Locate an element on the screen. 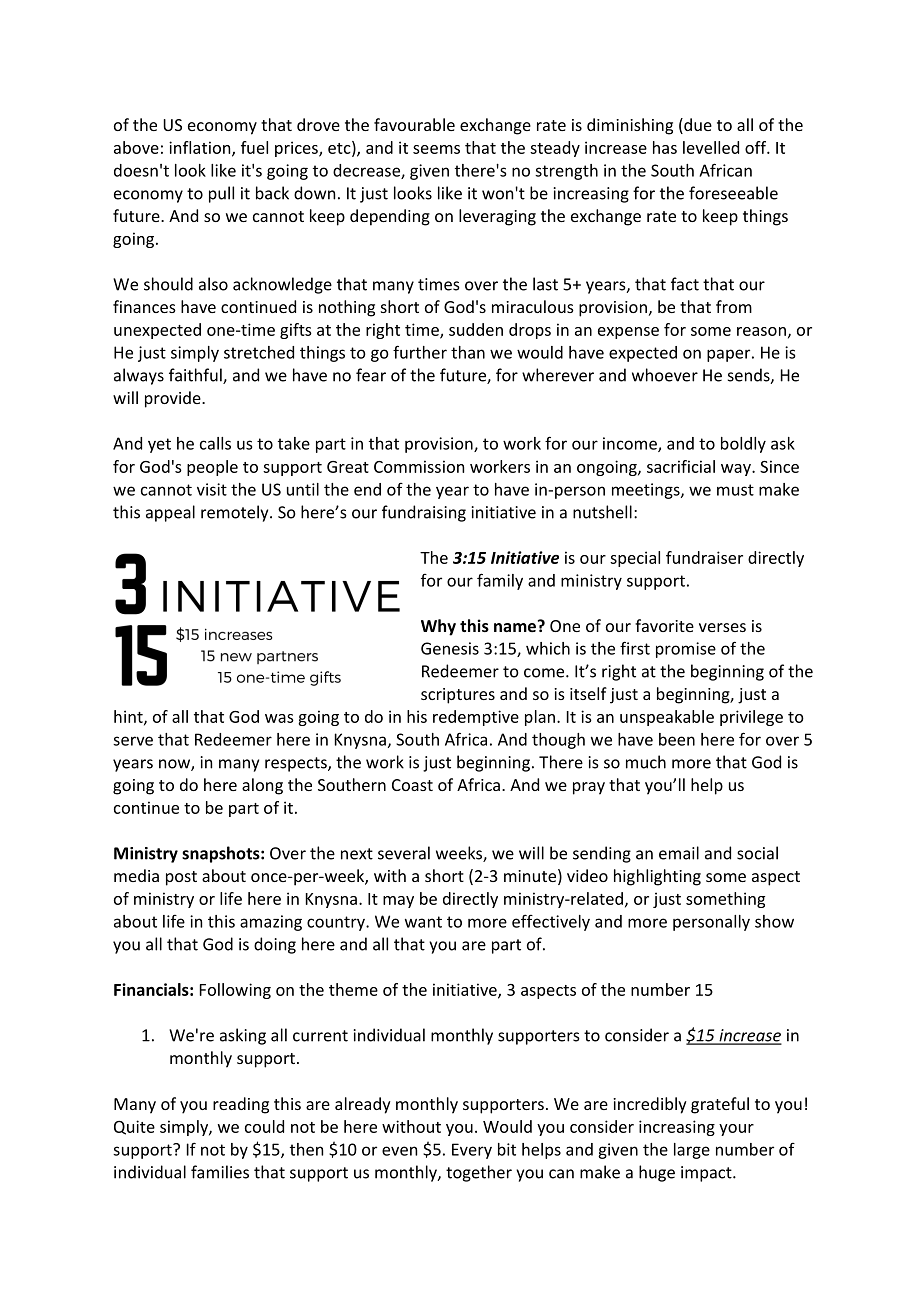 Image resolution: width=924 pixels, height=1308 pixels. than is located at coordinates (468, 352).
